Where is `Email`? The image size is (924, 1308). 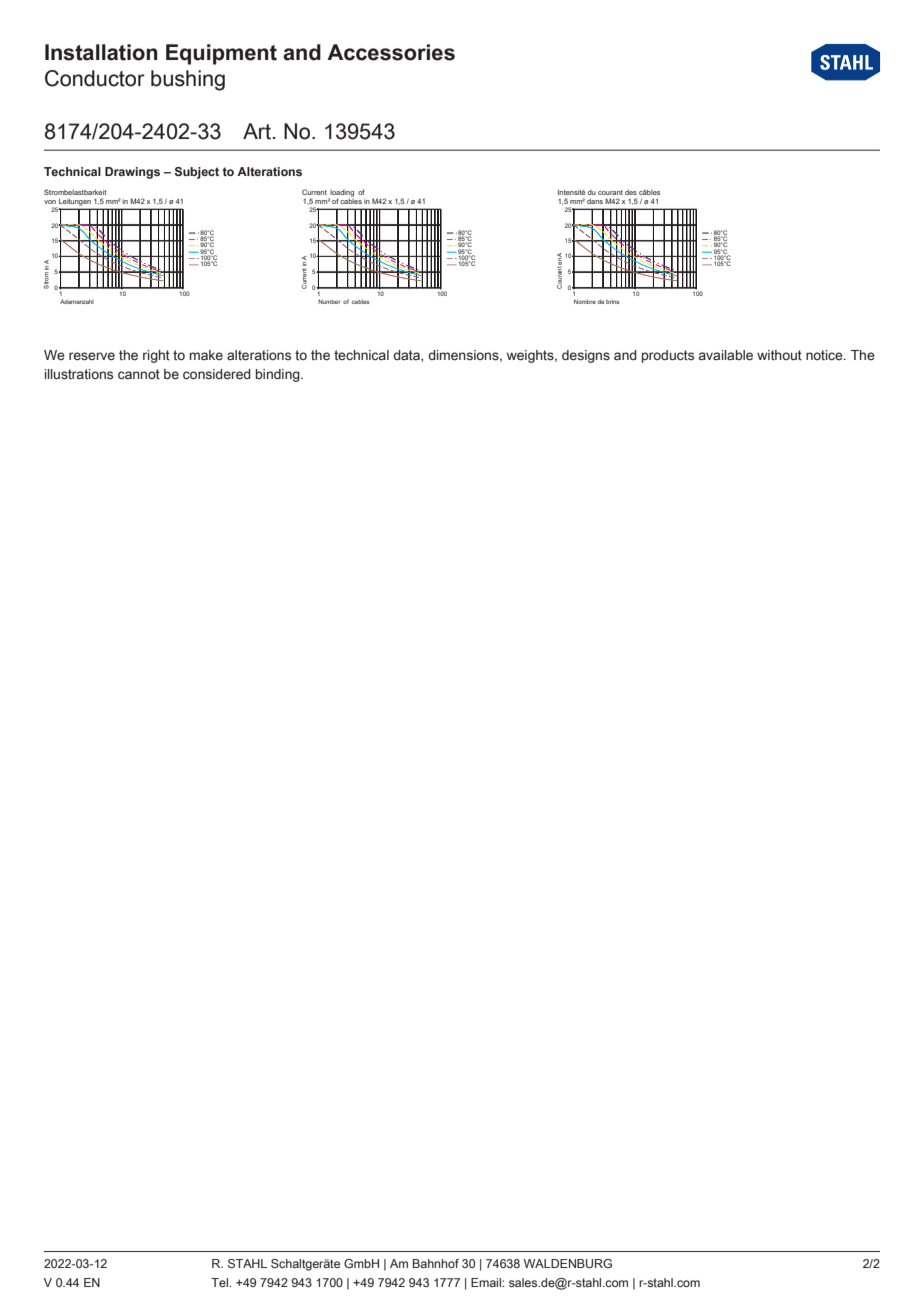
Email is located at coordinates (487, 1282).
